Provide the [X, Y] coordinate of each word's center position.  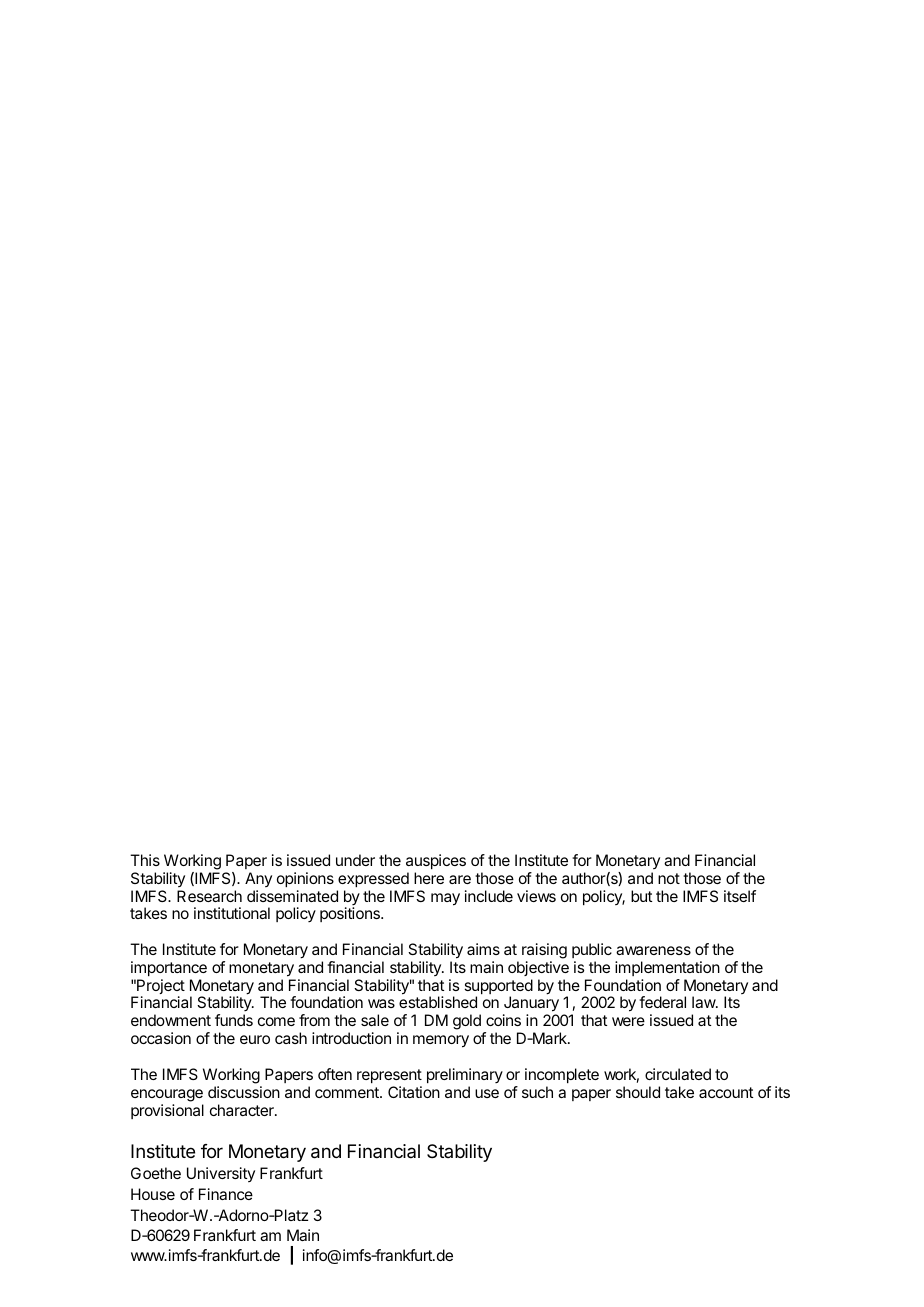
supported [498, 988]
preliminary [465, 1075]
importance [169, 968]
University [221, 1174]
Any [258, 879]
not [669, 878]
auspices [436, 861]
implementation [667, 968]
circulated [678, 1074]
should [638, 1092]
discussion [244, 1092]
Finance [226, 1194]
